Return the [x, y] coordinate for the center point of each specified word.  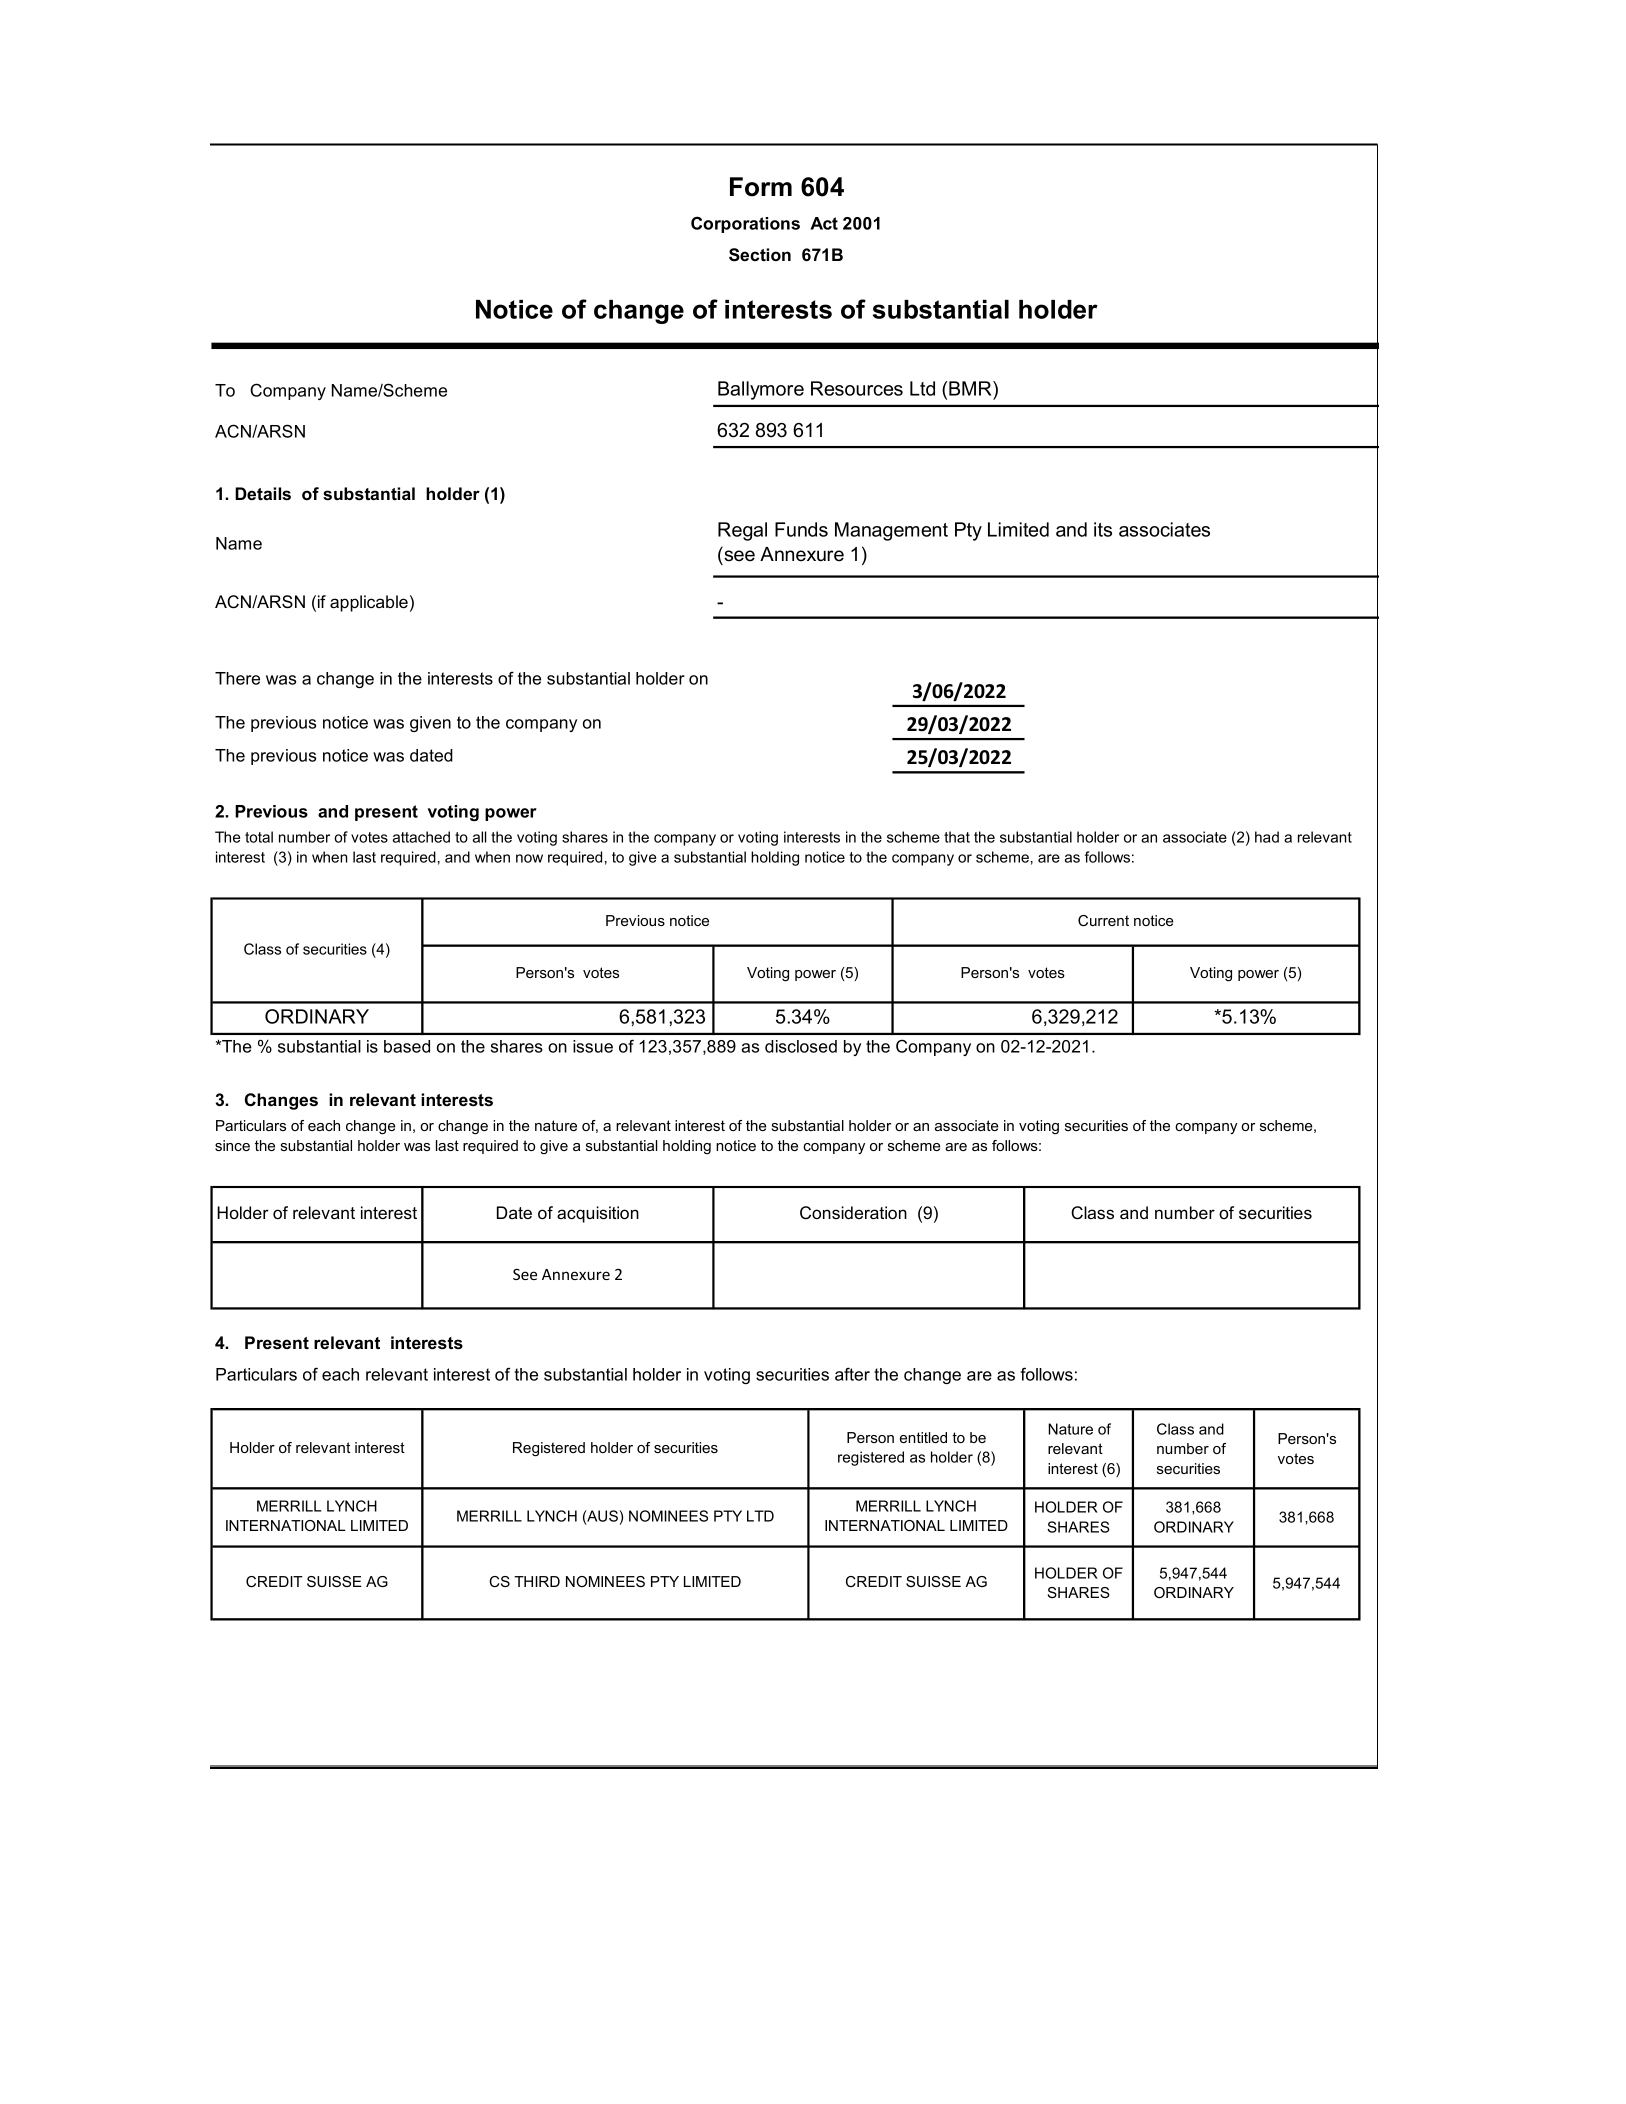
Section [760, 255]
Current [1103, 920]
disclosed [801, 1046]
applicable [369, 603]
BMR [971, 388]
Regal [742, 531]
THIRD [537, 1581]
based [407, 1046]
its [1103, 529]
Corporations [745, 224]
